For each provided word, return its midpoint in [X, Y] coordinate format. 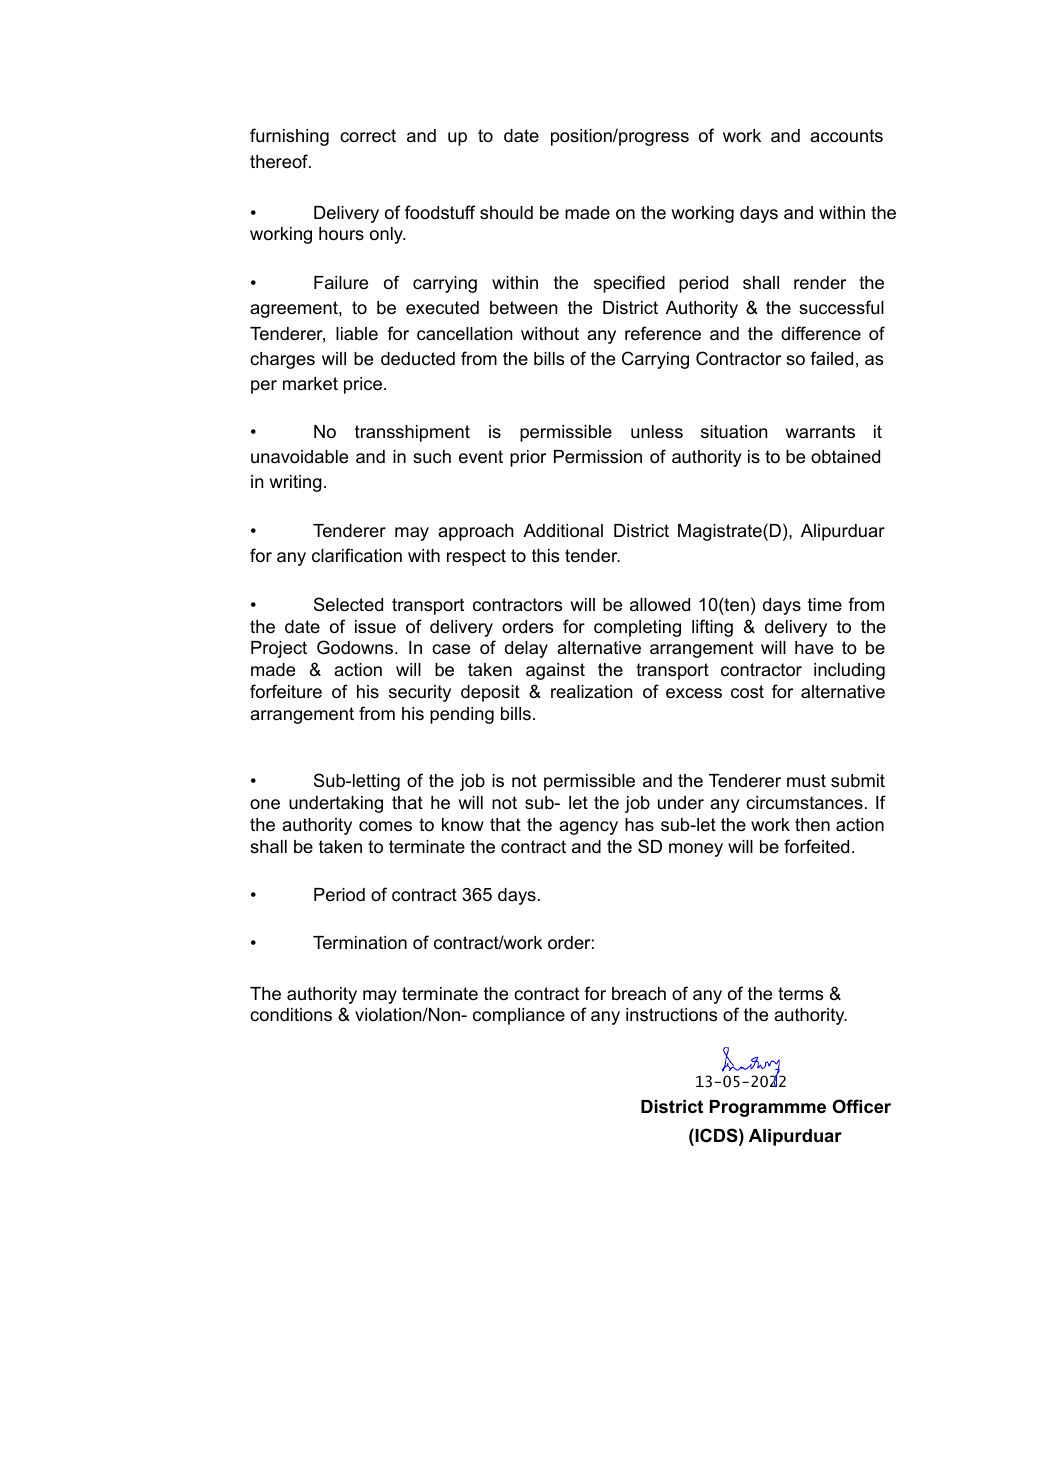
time [825, 604]
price [363, 385]
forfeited [816, 846]
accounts [846, 136]
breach [639, 994]
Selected [348, 604]
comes [385, 826]
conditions [291, 1014]
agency [588, 828]
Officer [862, 1106]
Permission [598, 457]
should [506, 213]
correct [368, 136]
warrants [820, 431]
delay [526, 649]
